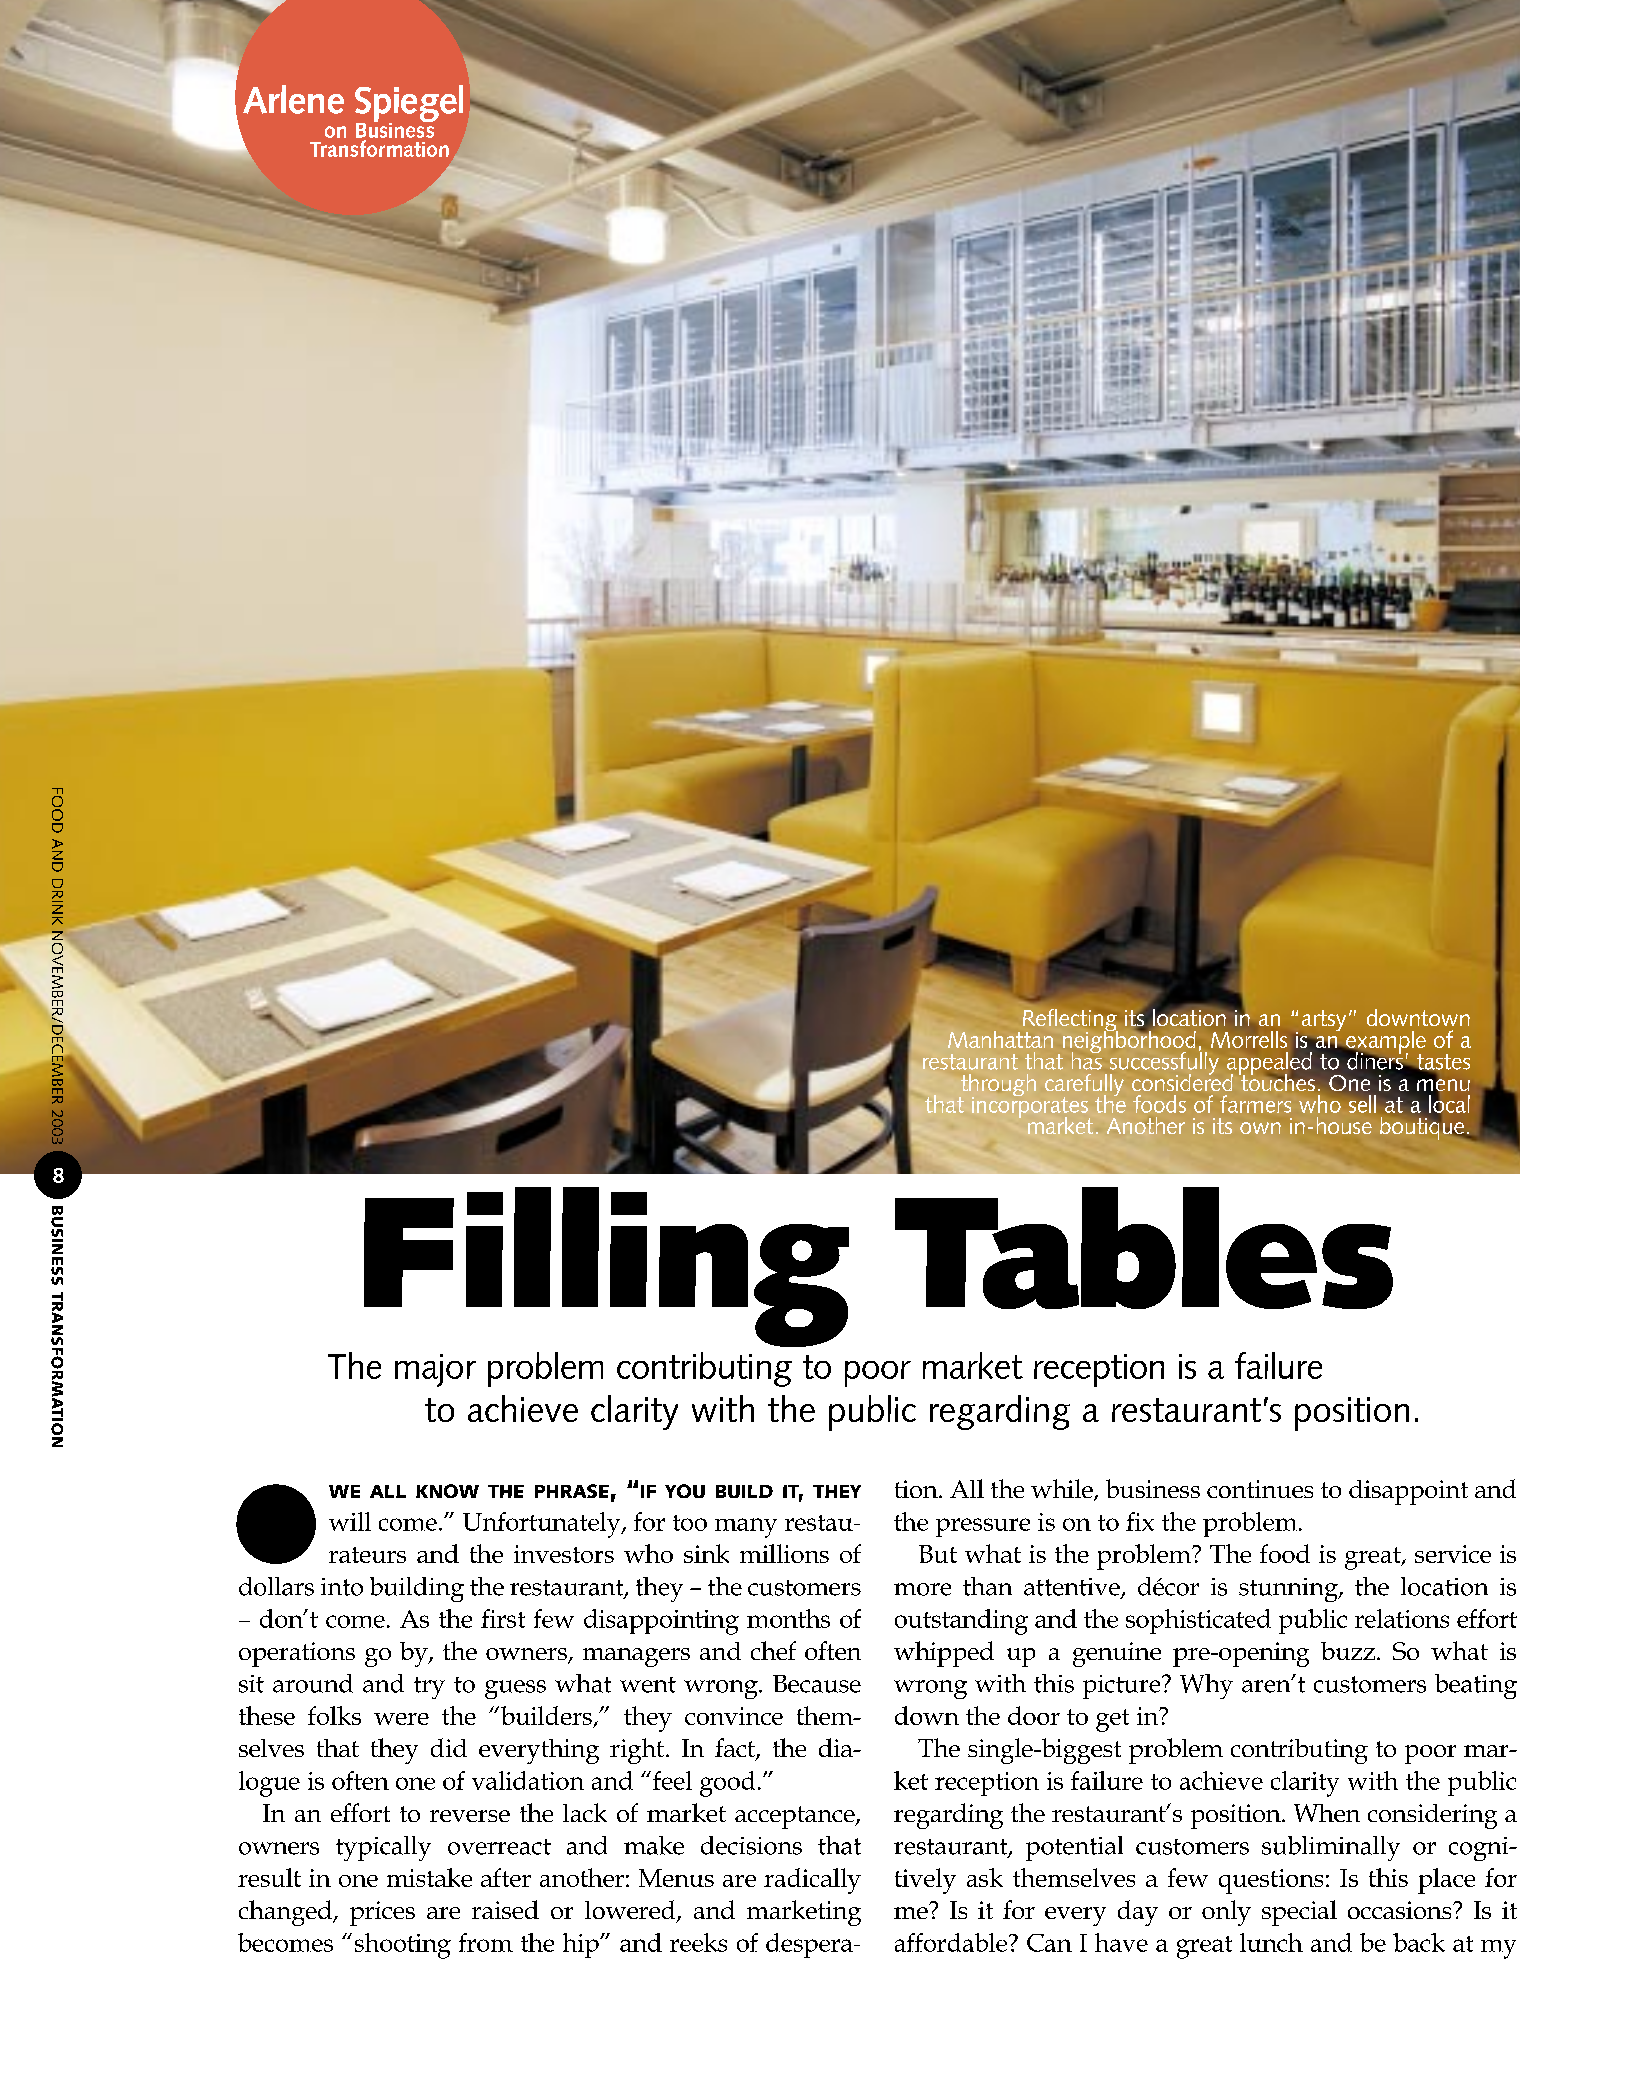 This image has height=2089, width=1627. I want to click on mistake, so click(429, 1877).
